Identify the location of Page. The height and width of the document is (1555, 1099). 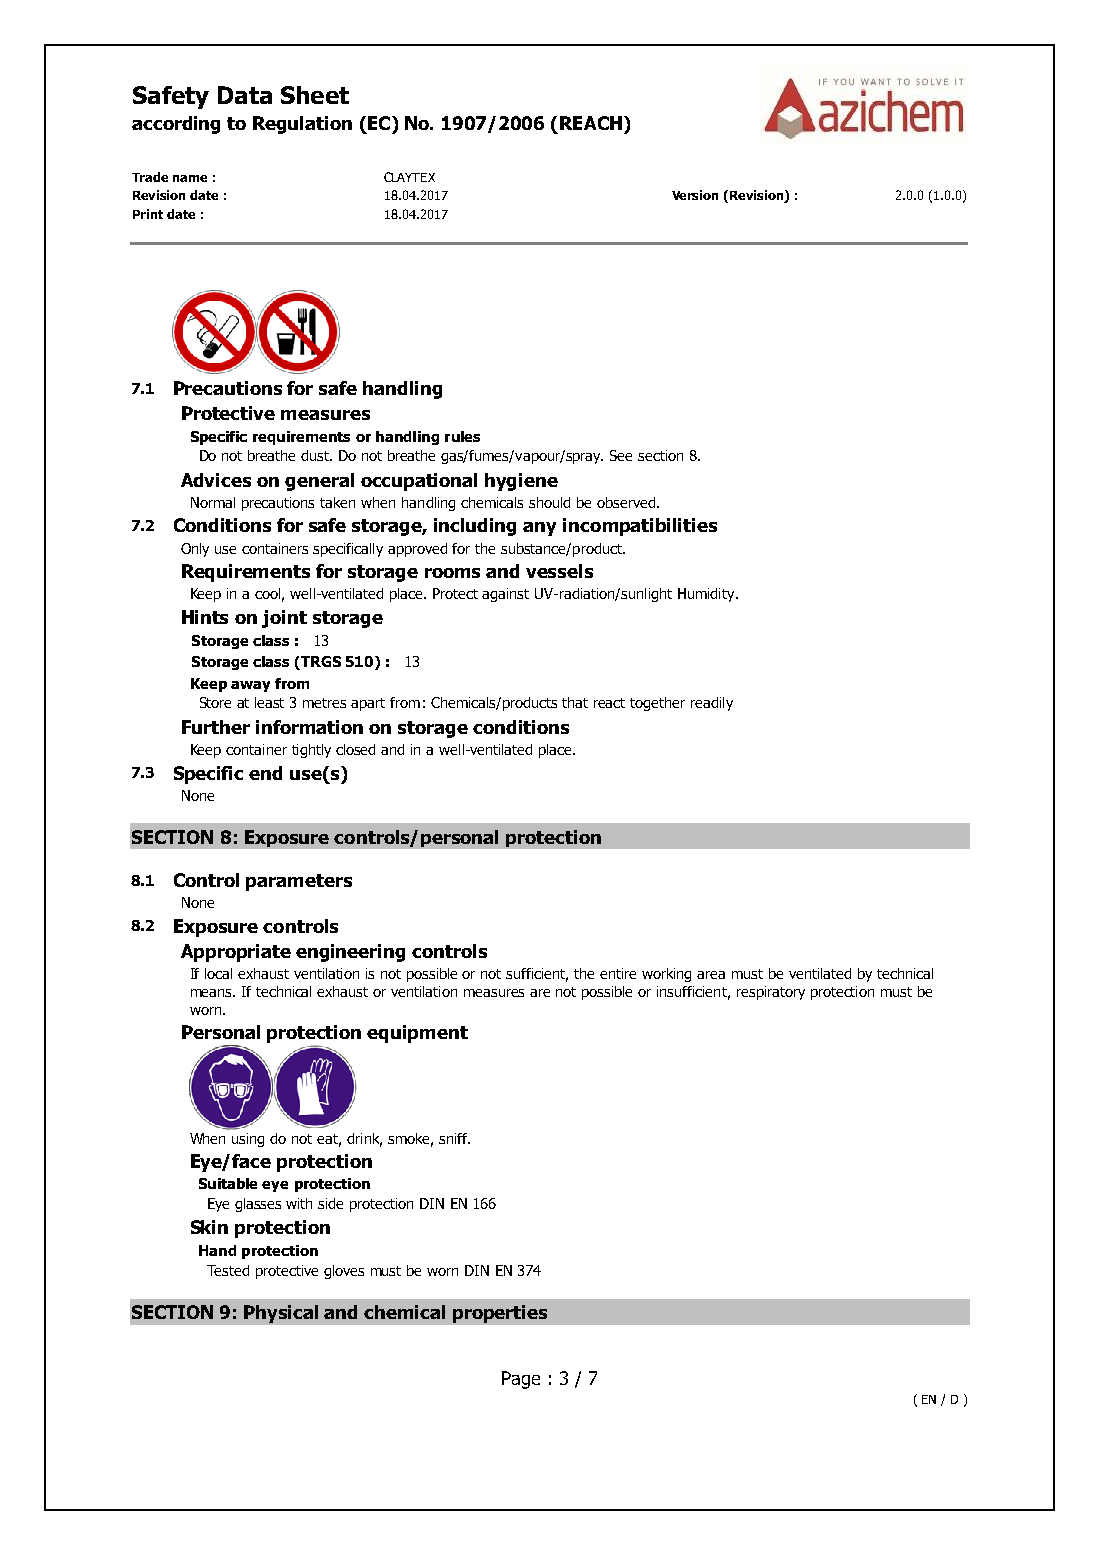
(521, 1380).
